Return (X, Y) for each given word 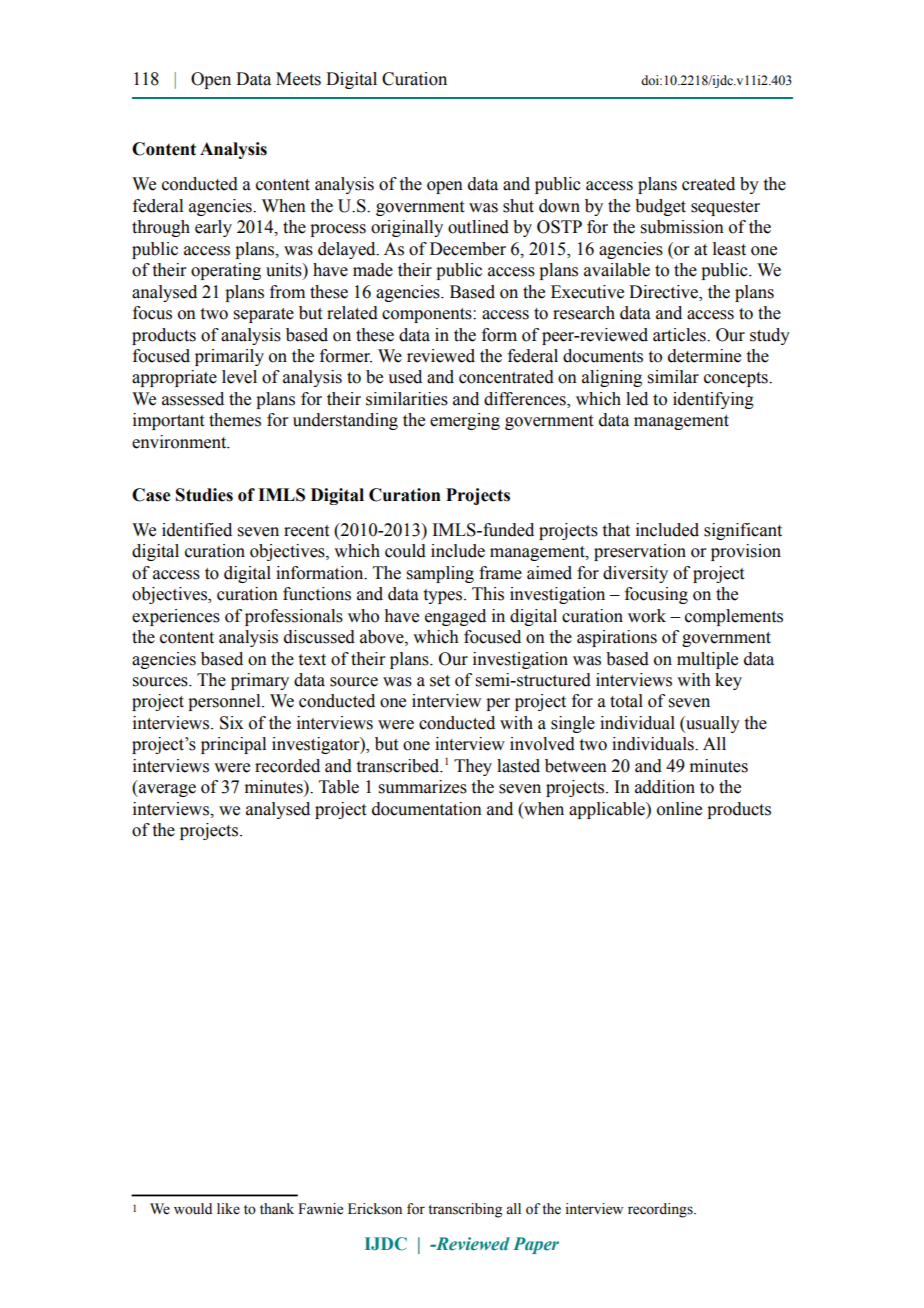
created (708, 184)
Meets (298, 79)
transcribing (465, 1210)
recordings (661, 1210)
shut (518, 206)
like (228, 1209)
